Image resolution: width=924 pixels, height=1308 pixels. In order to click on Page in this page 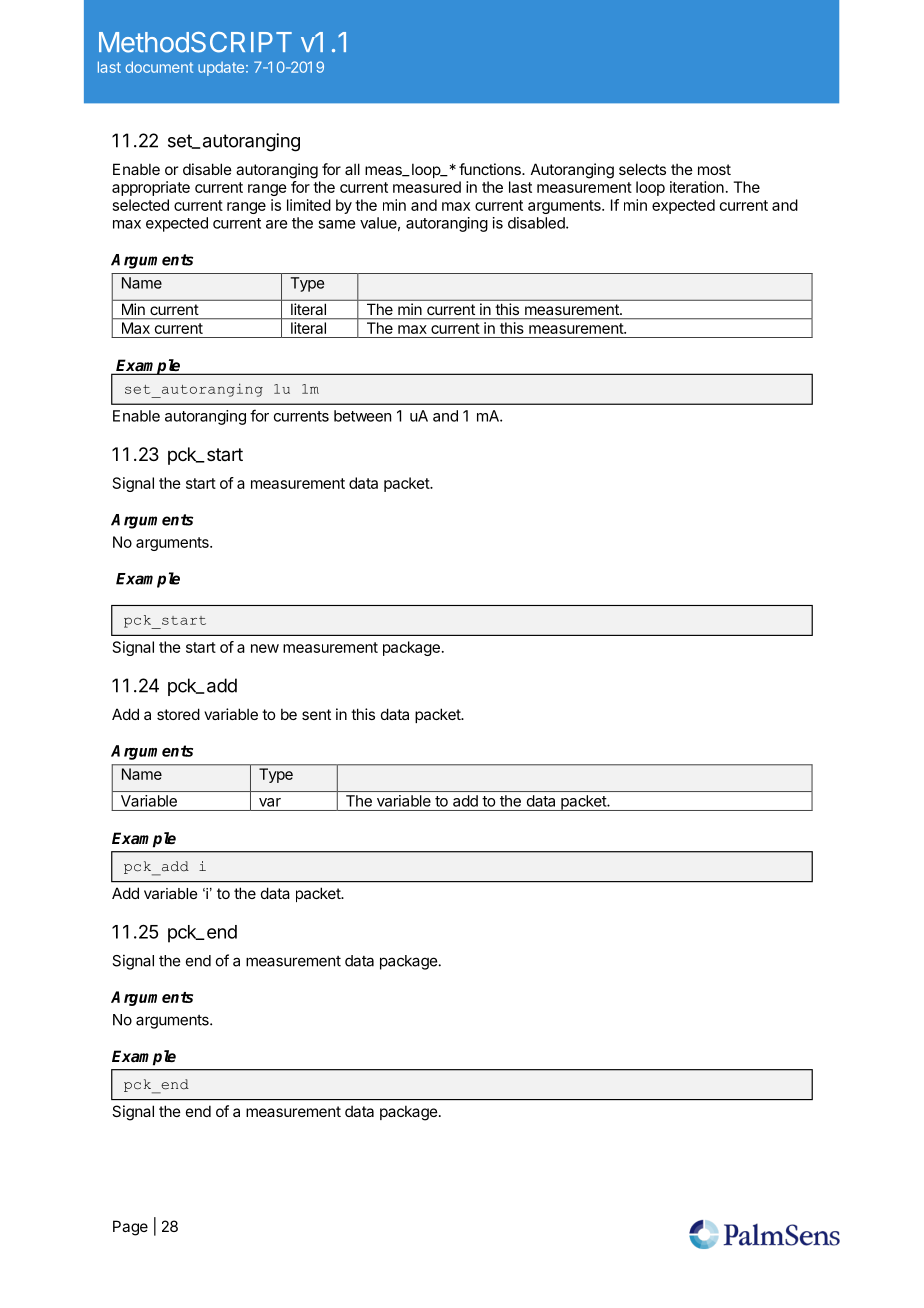, I will do `click(130, 1228)`.
